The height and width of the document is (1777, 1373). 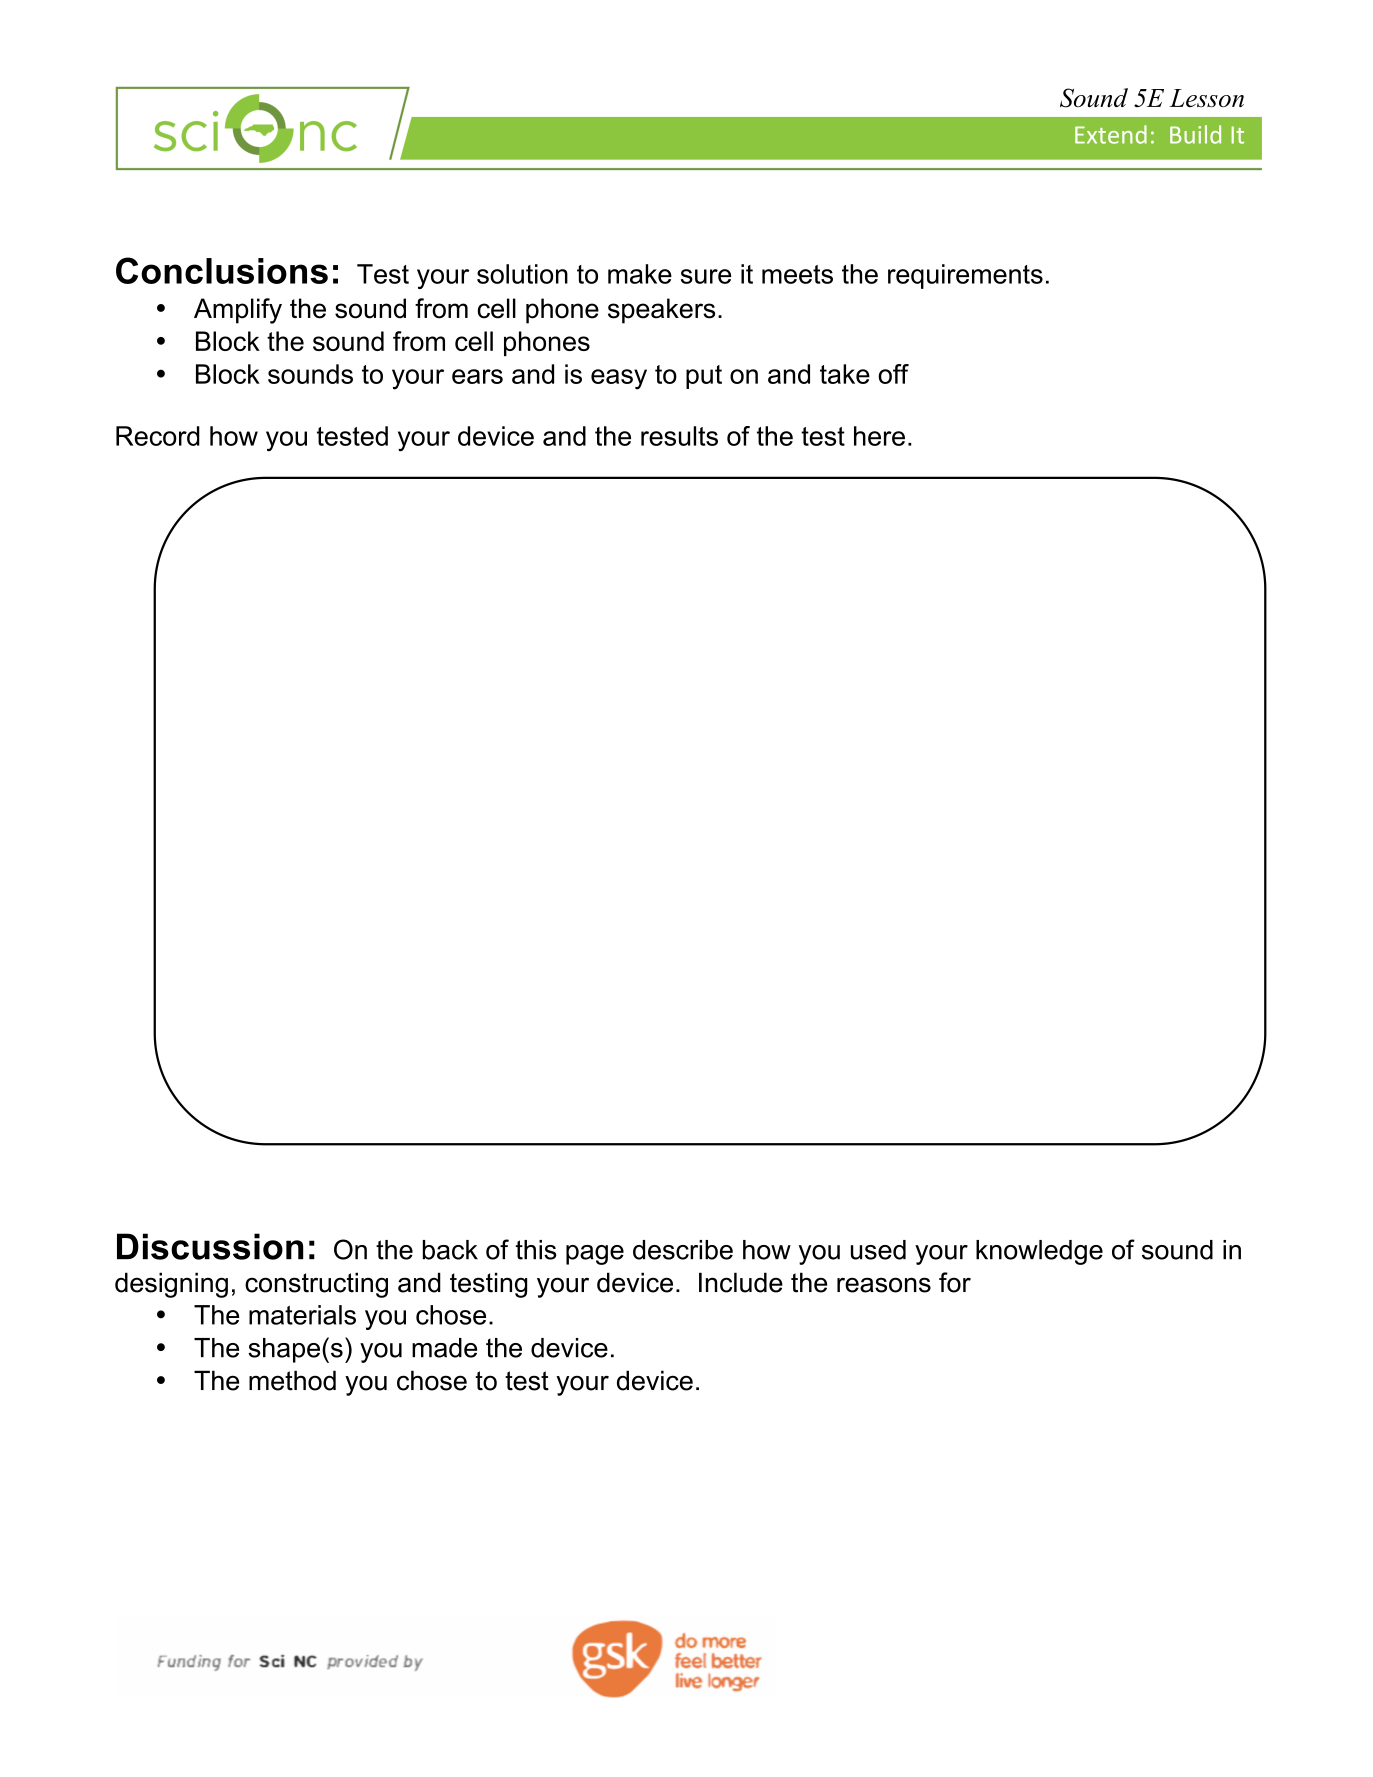 I want to click on results, so click(x=679, y=436).
